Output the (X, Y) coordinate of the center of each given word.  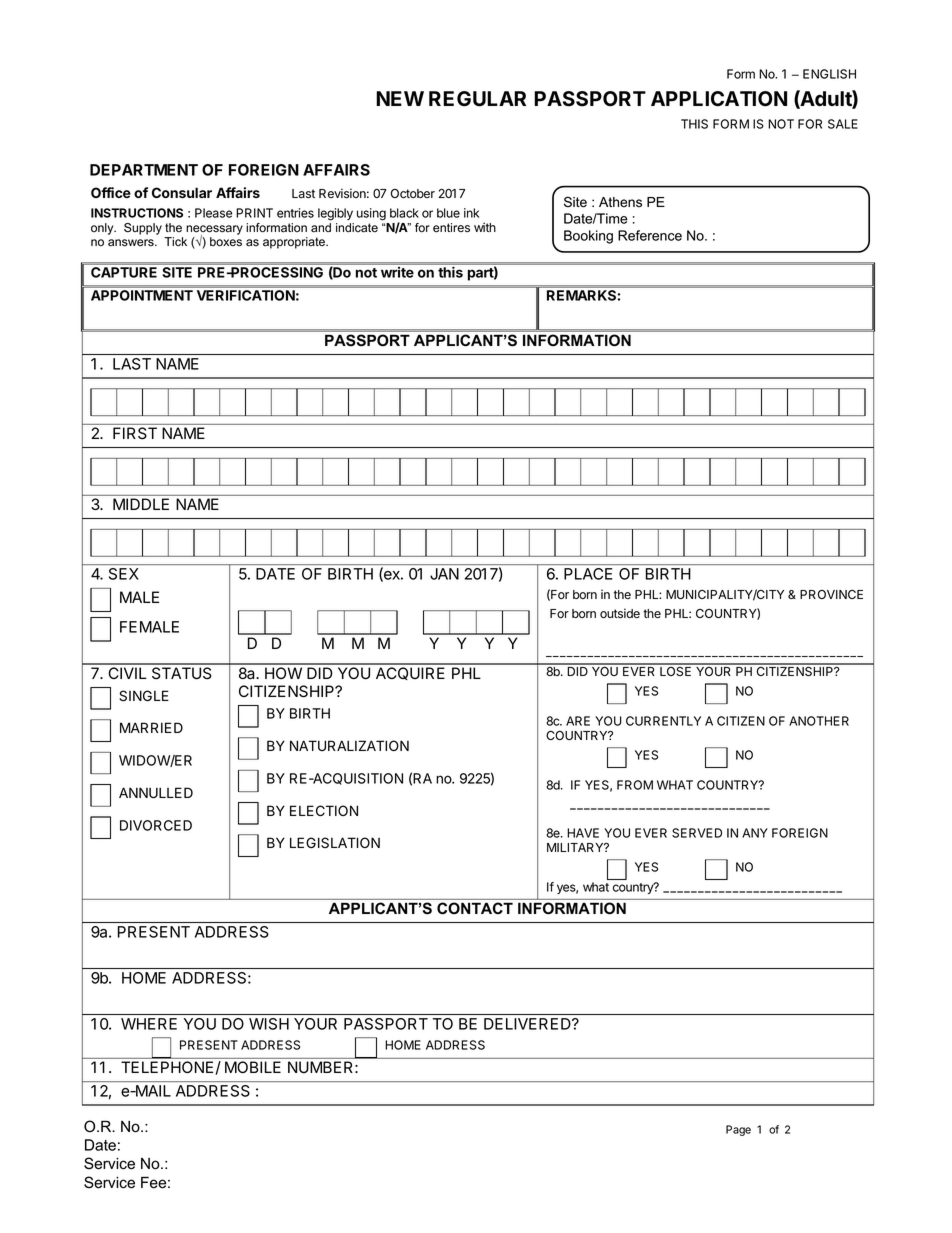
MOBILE (253, 1067)
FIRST (135, 433)
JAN (444, 574)
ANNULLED (156, 793)
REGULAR (477, 99)
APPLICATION (719, 99)
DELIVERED (528, 1024)
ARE (578, 721)
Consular (182, 192)
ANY (755, 833)
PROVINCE (831, 594)
